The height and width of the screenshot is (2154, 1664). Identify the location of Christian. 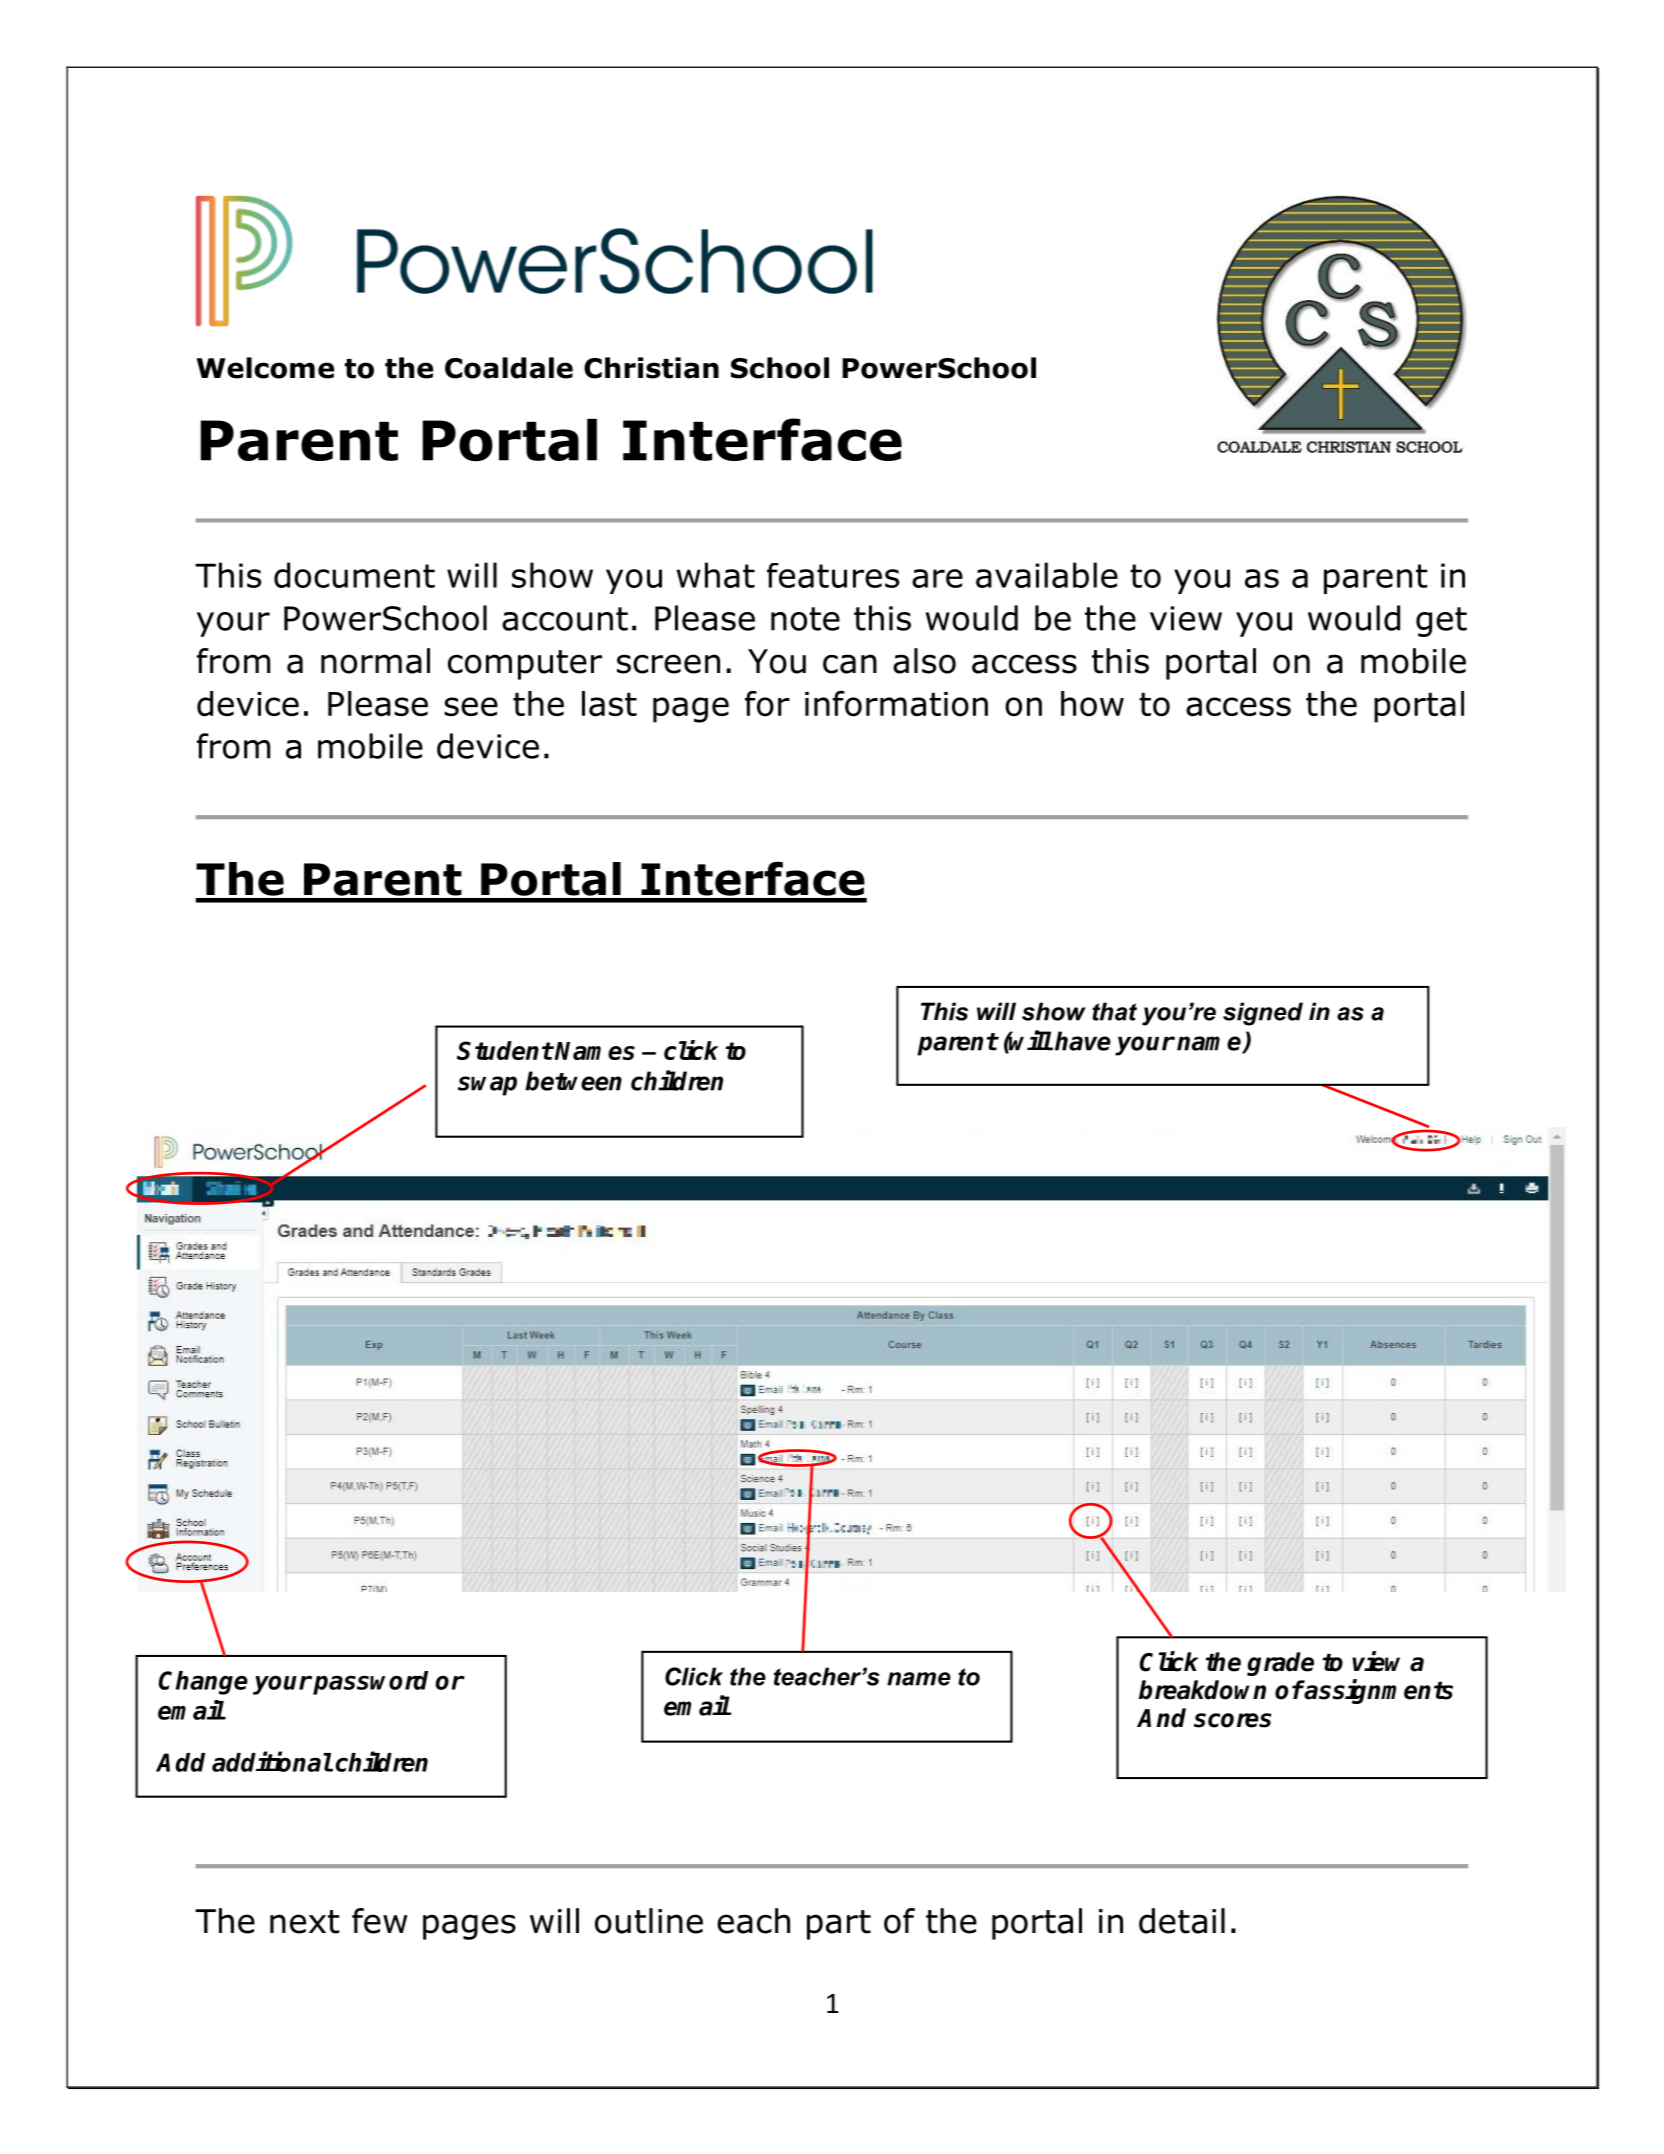
(651, 368).
